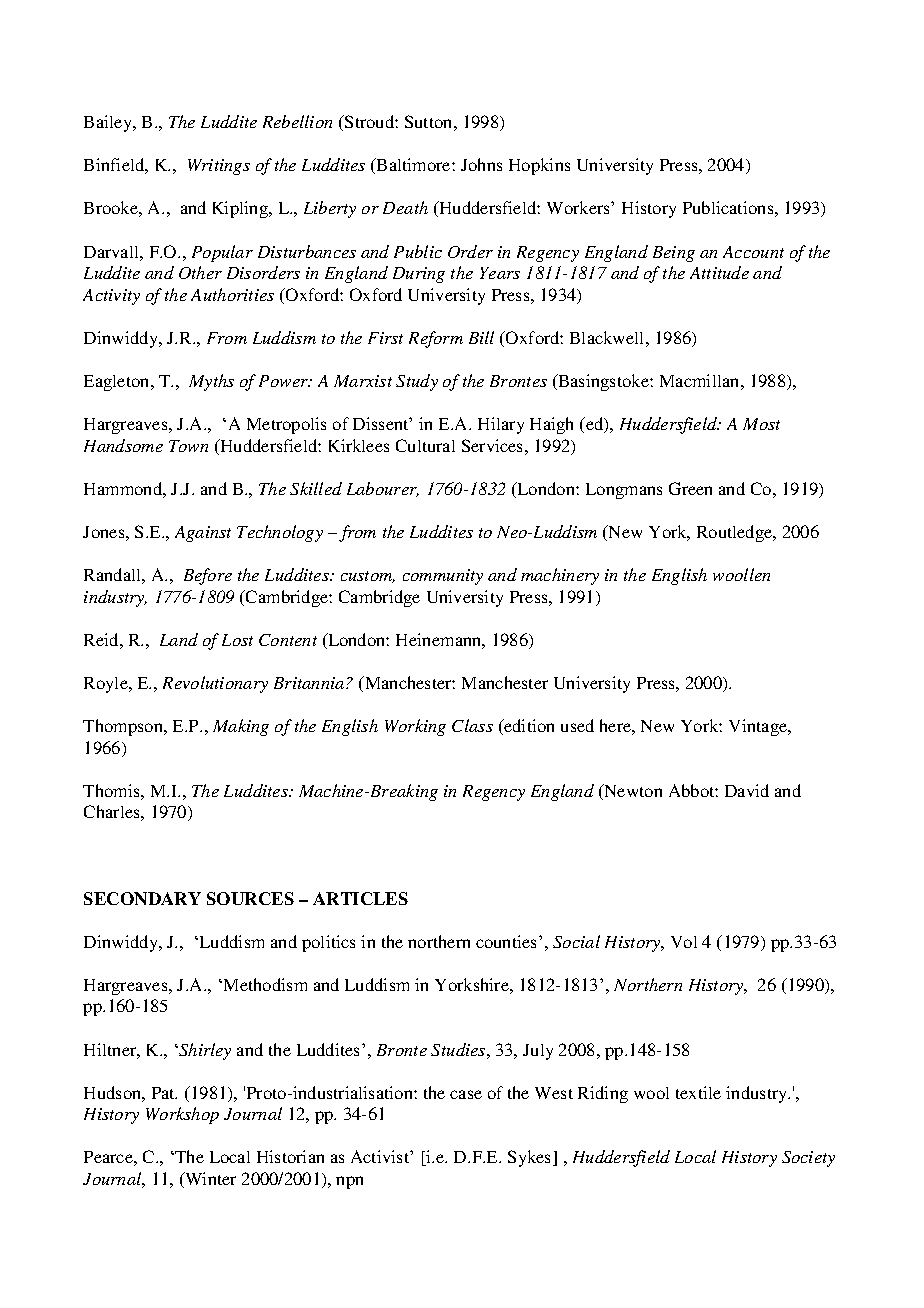 This screenshot has height=1308, width=924. I want to click on David, so click(747, 790).
